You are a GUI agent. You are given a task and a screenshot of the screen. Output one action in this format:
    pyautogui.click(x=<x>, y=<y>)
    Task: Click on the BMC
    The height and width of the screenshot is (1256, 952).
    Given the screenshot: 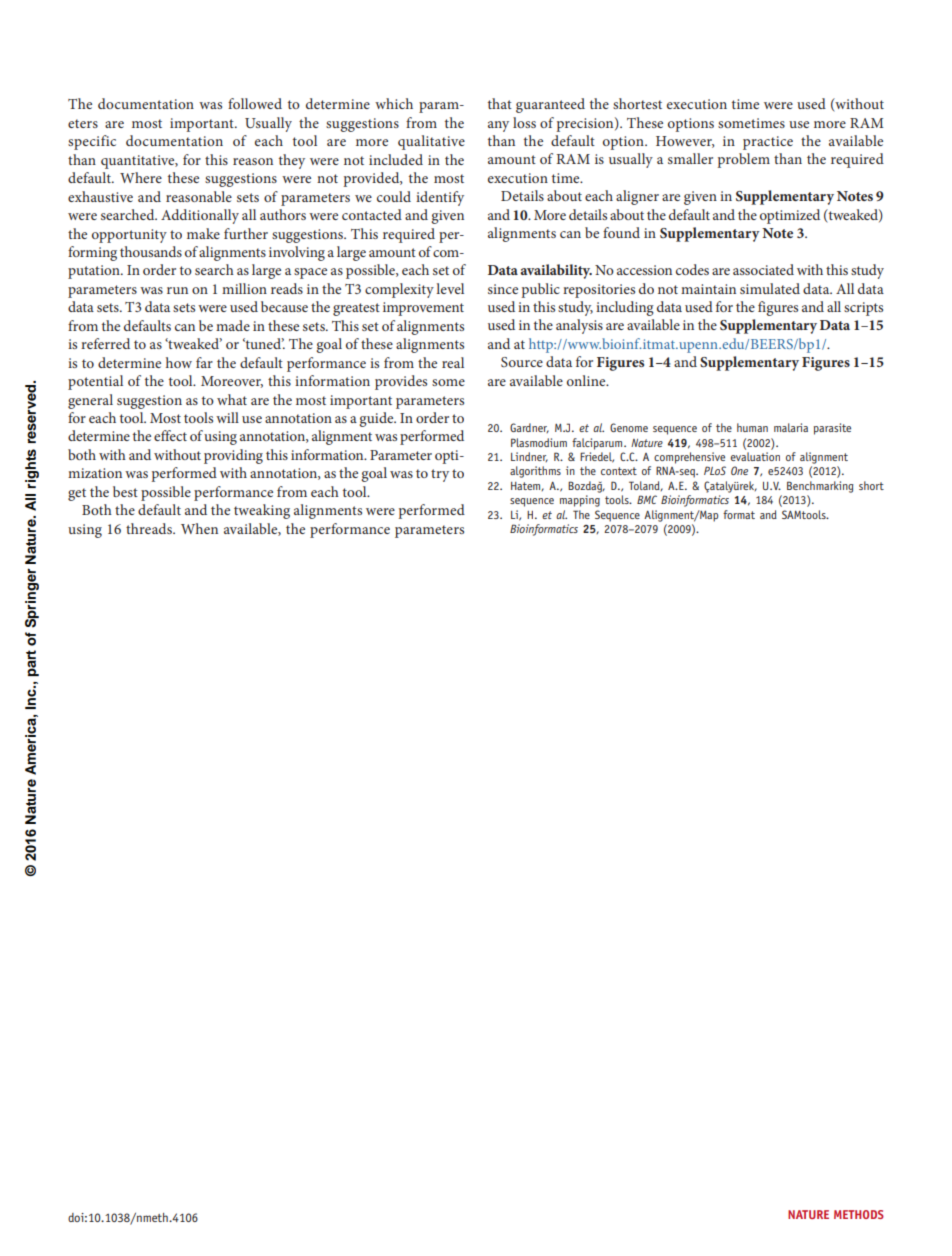 What is the action you would take?
    pyautogui.click(x=647, y=499)
